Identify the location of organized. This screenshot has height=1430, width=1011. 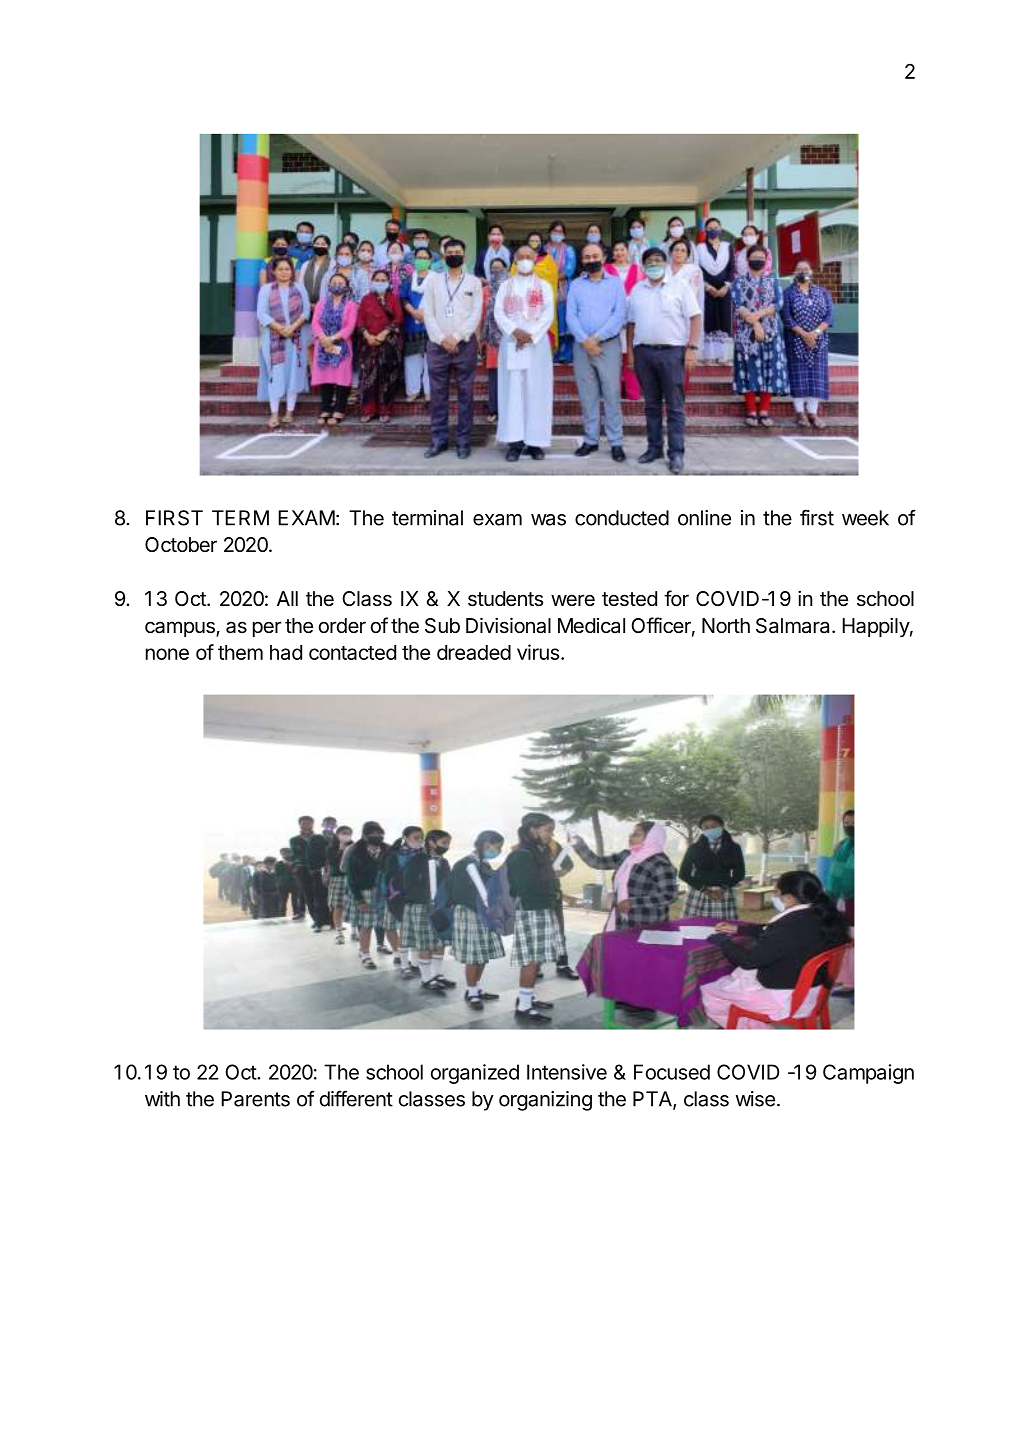
(475, 1074).
